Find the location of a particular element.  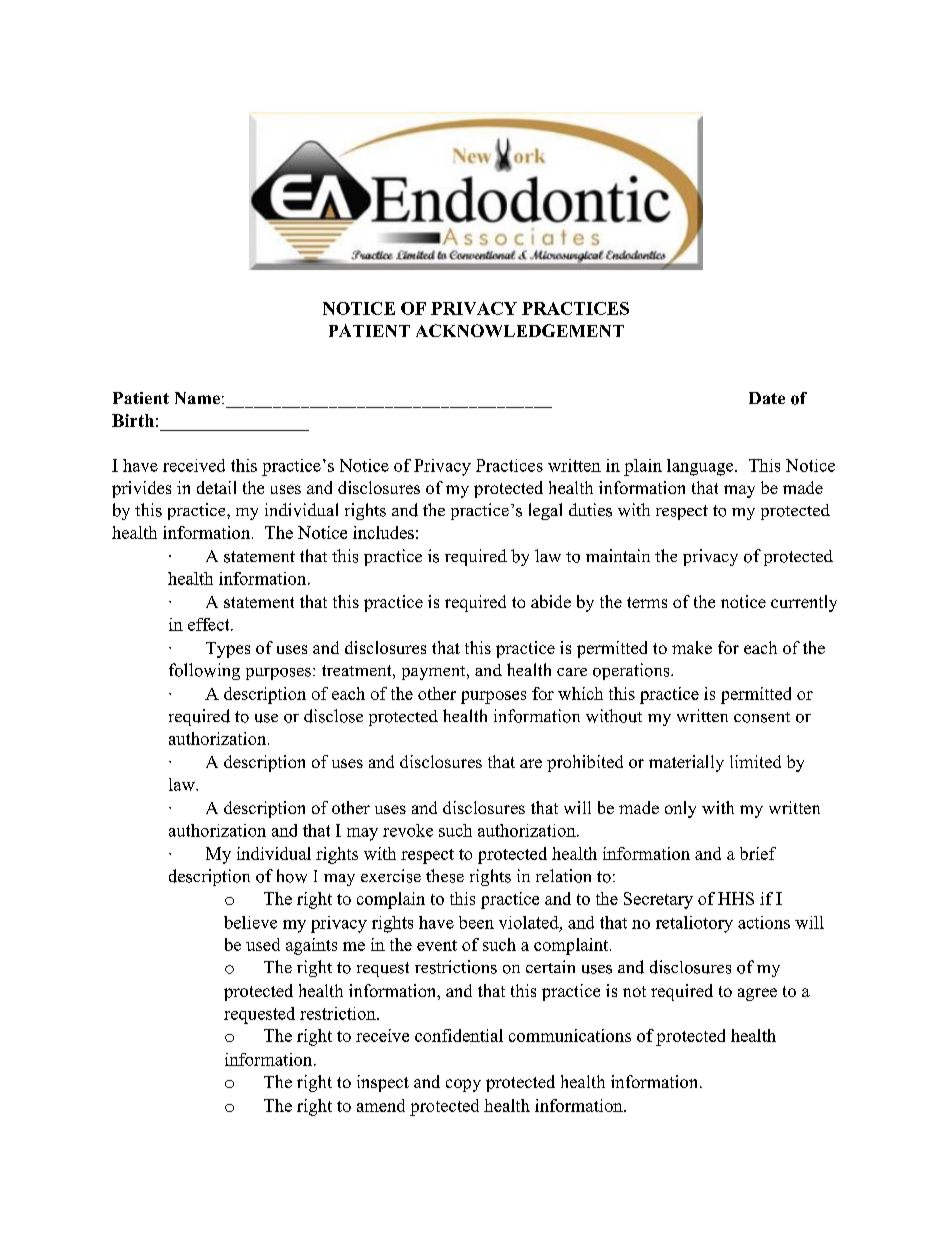

inspect is located at coordinates (383, 1083).
